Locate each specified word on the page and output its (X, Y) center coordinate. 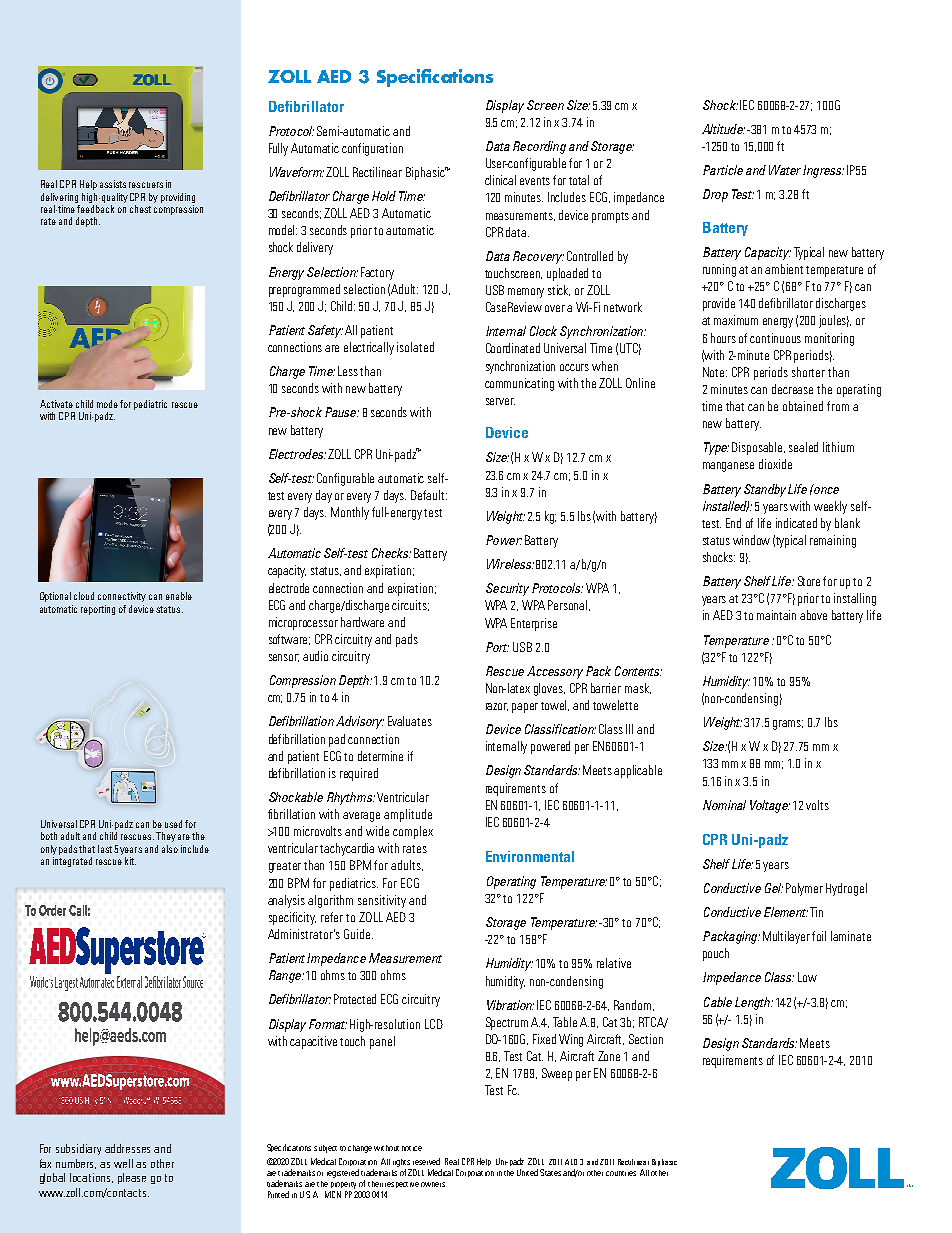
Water (785, 170)
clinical (500, 180)
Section (646, 1039)
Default (429, 495)
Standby (766, 490)
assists (113, 184)
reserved (426, 1161)
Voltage (770, 806)
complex (413, 832)
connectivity (122, 597)
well (123, 1163)
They (166, 837)
